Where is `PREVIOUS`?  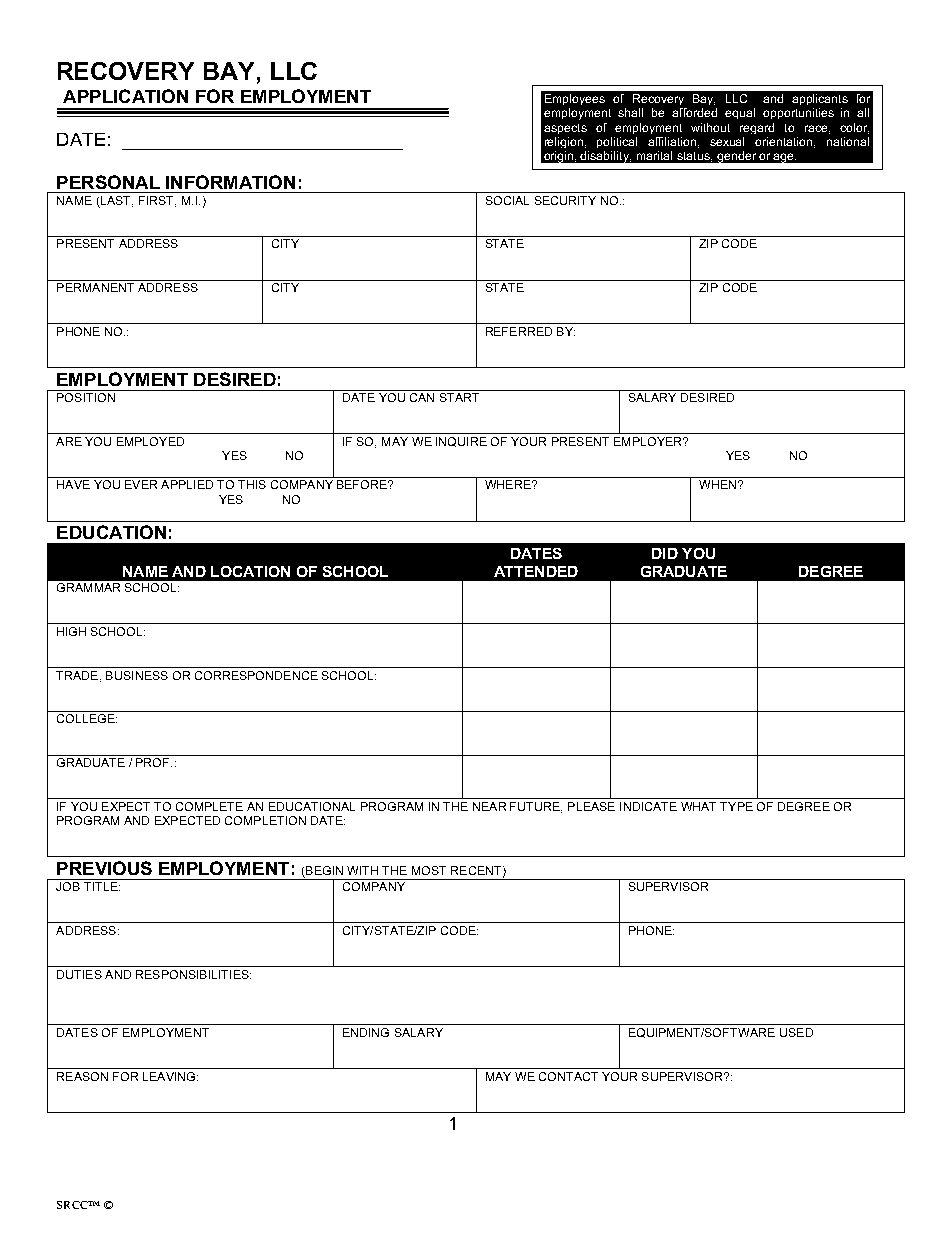
PREVIOUS is located at coordinates (104, 868).
